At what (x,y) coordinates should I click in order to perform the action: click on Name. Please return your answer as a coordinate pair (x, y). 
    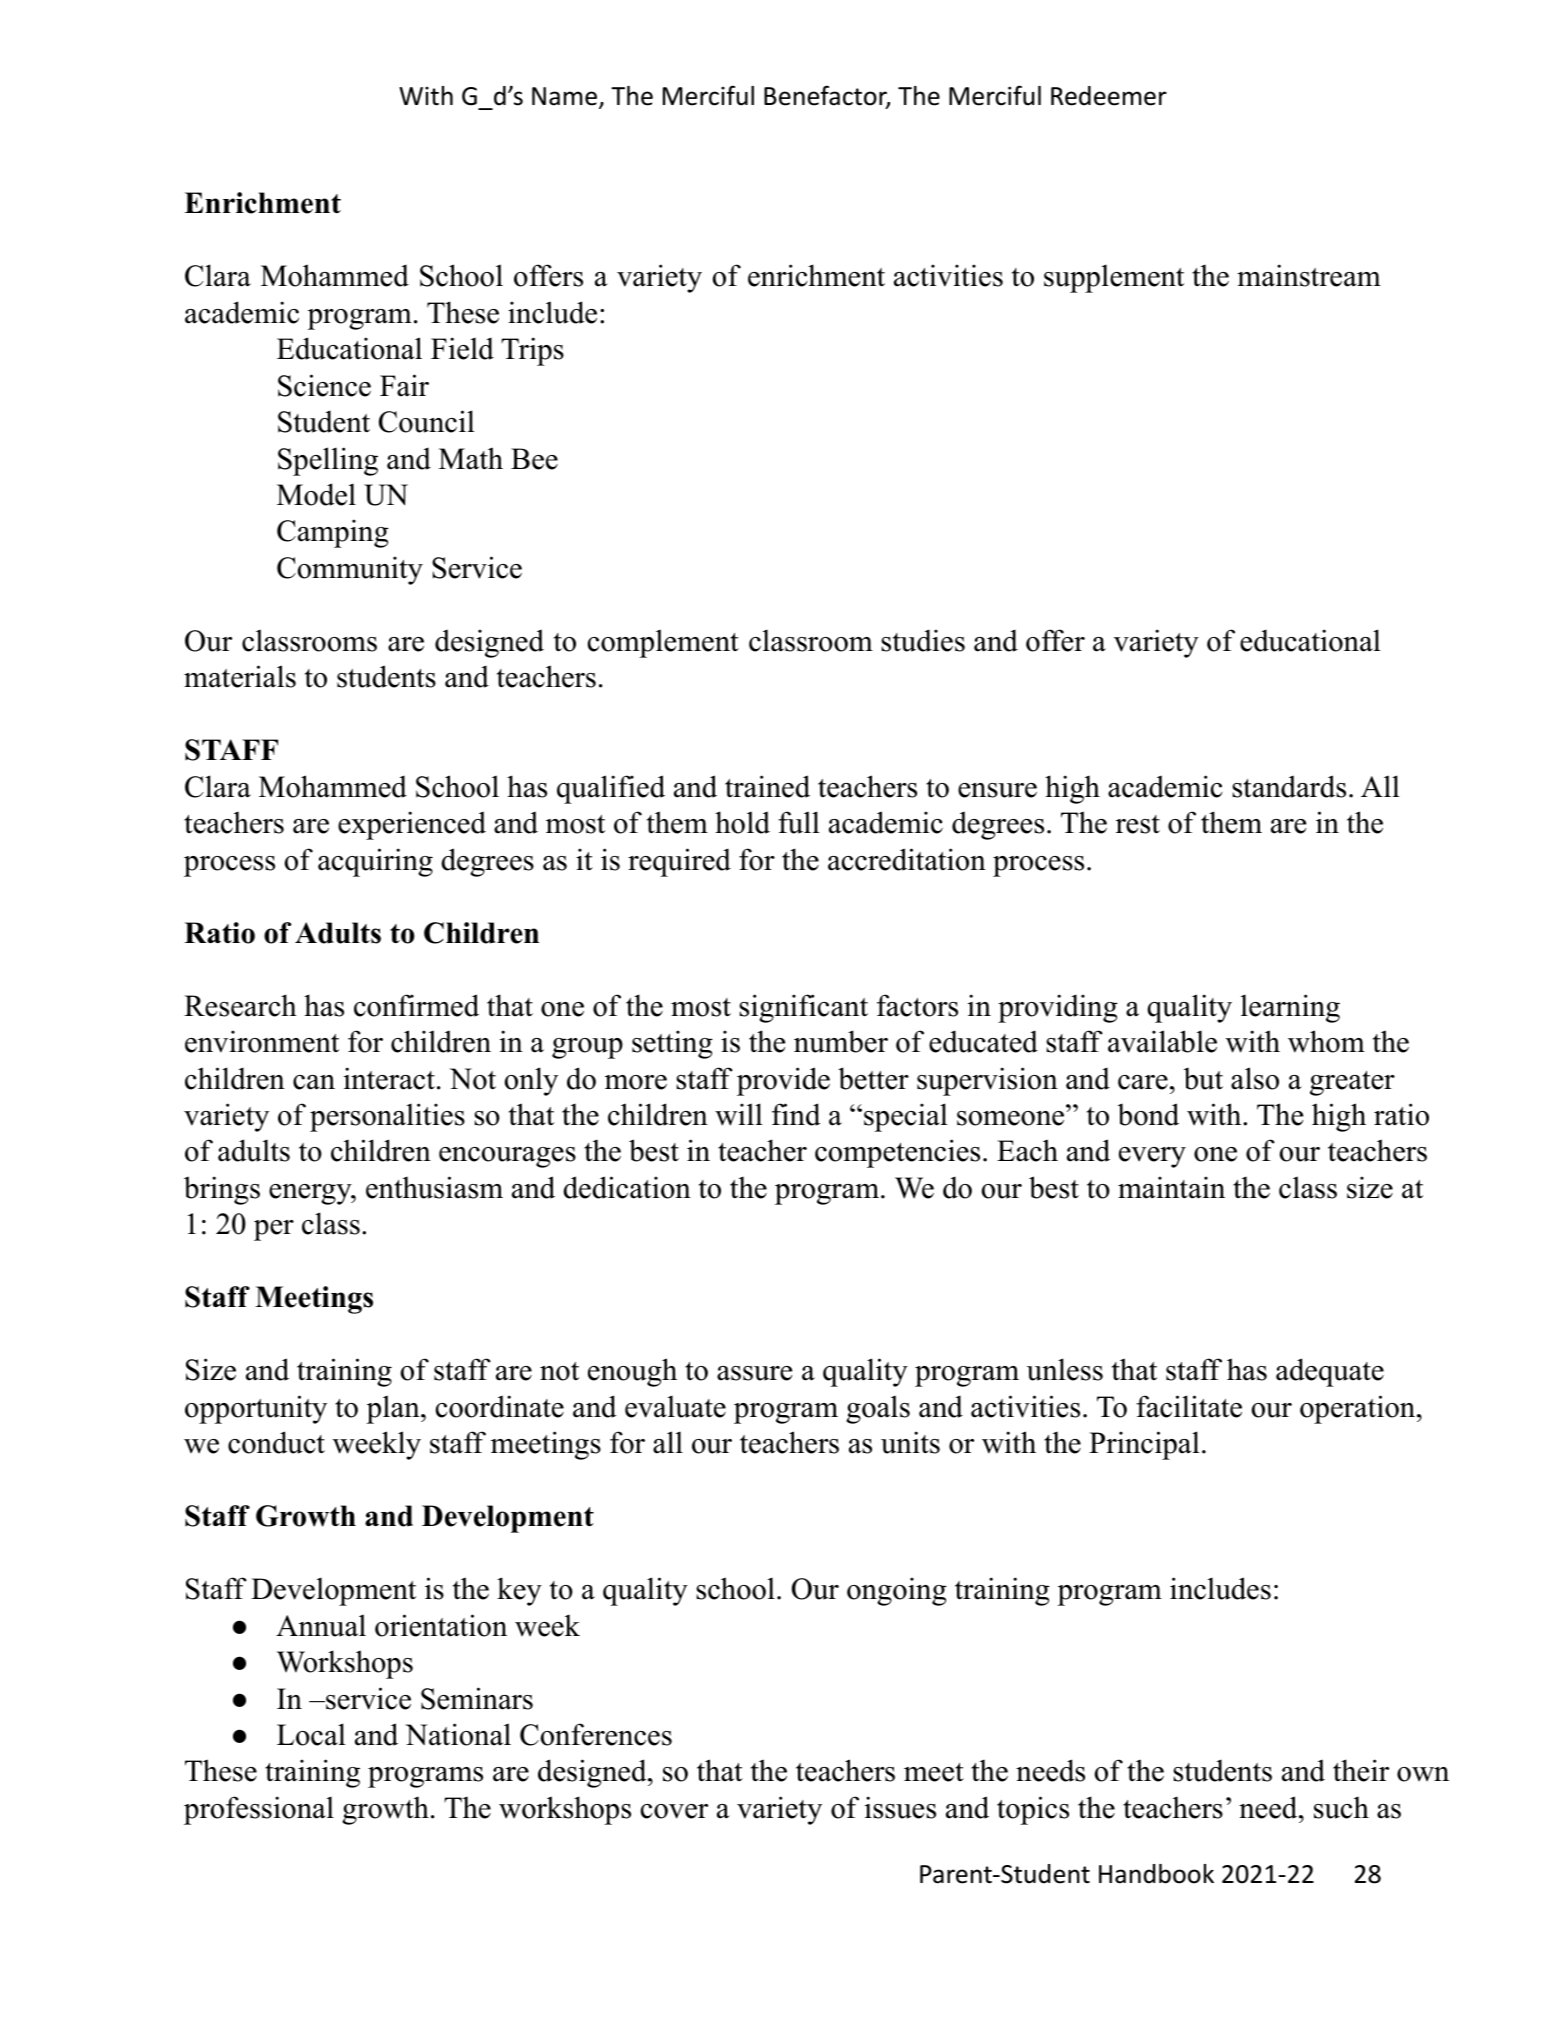
    Looking at the image, I should click on (564, 96).
